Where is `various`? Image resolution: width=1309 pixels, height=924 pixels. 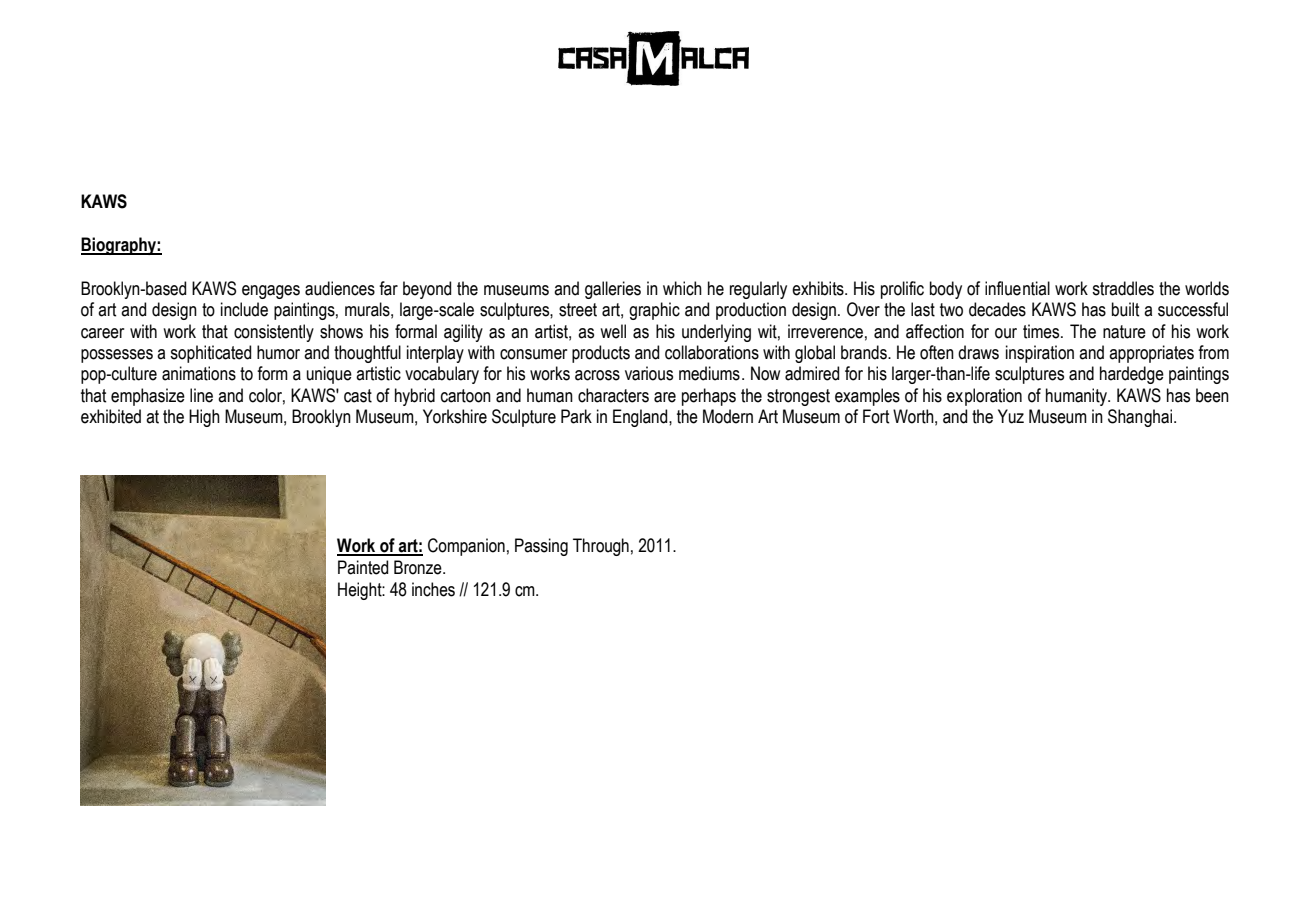
various is located at coordinates (649, 373).
